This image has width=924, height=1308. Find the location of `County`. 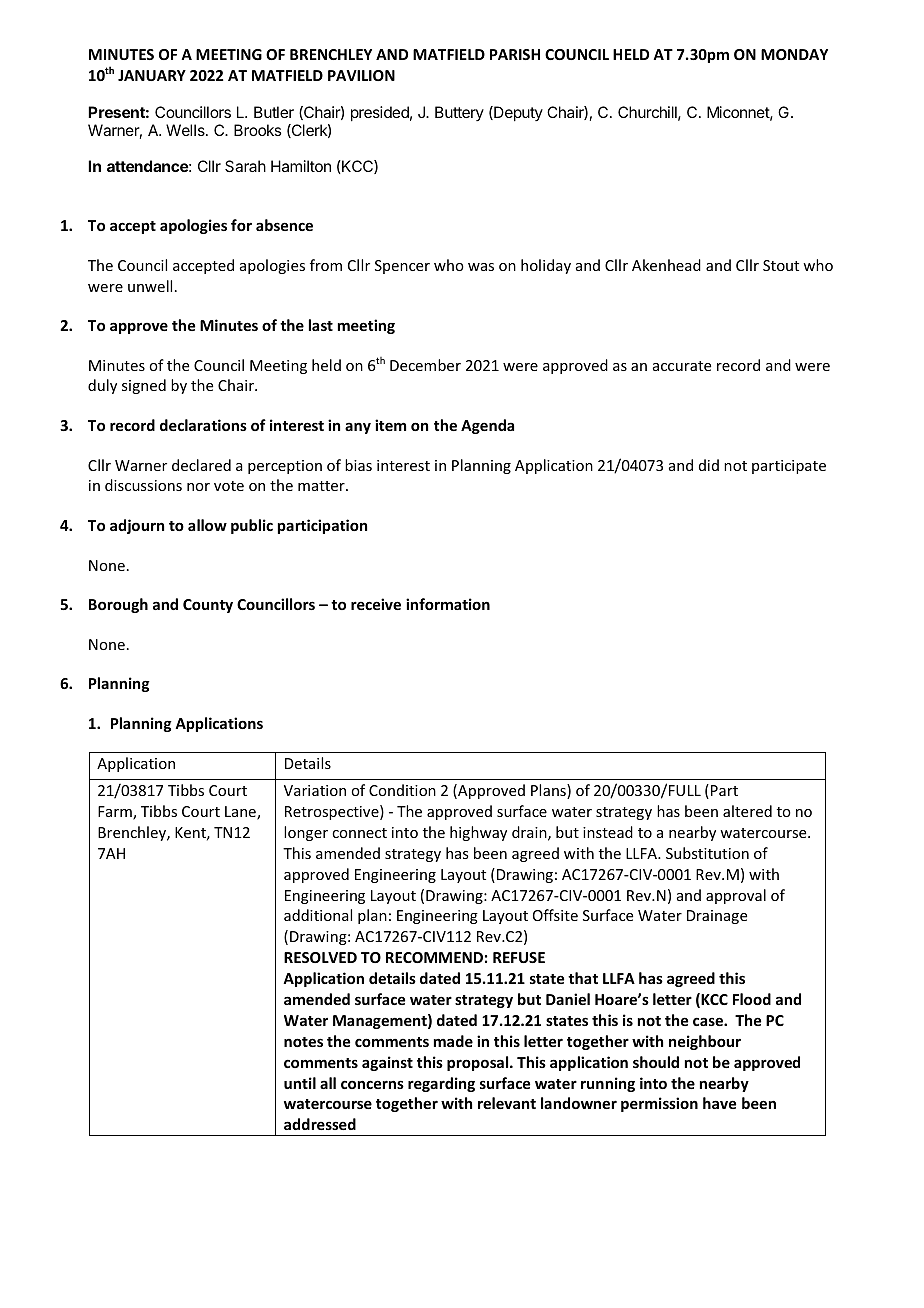

County is located at coordinates (208, 606).
